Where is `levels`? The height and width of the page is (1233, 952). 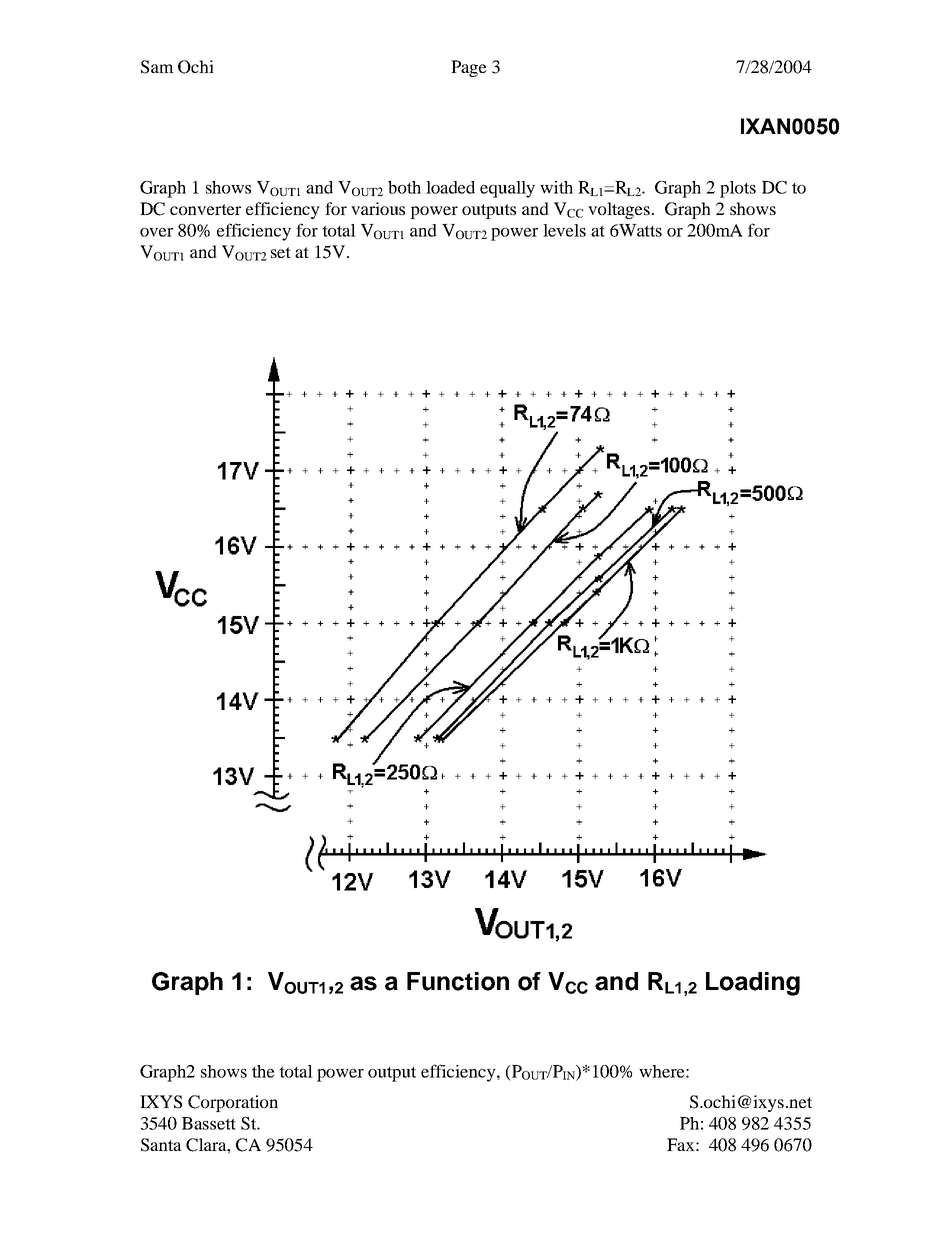 levels is located at coordinates (564, 230).
